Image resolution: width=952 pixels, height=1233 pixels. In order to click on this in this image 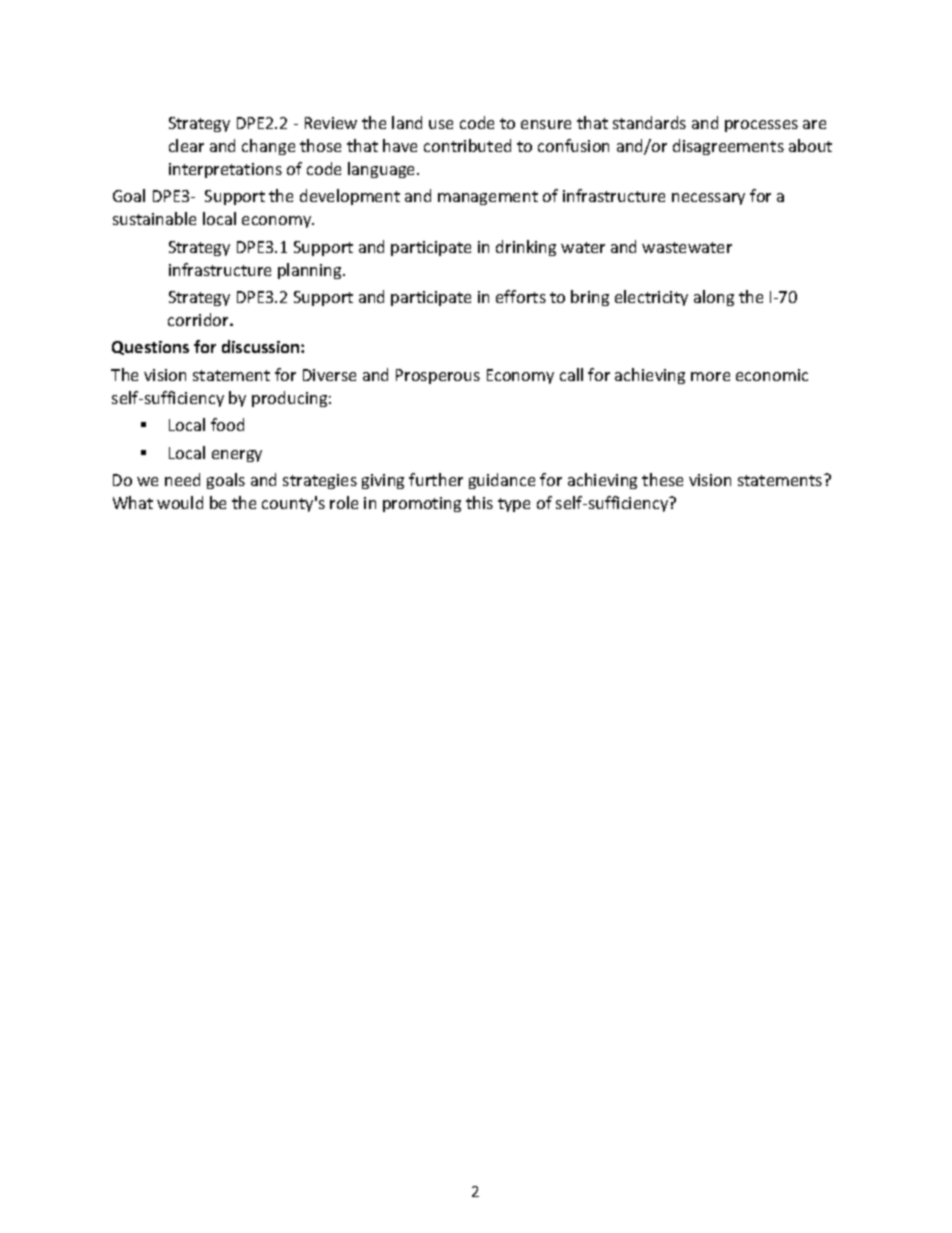, I will do `click(479, 502)`.
